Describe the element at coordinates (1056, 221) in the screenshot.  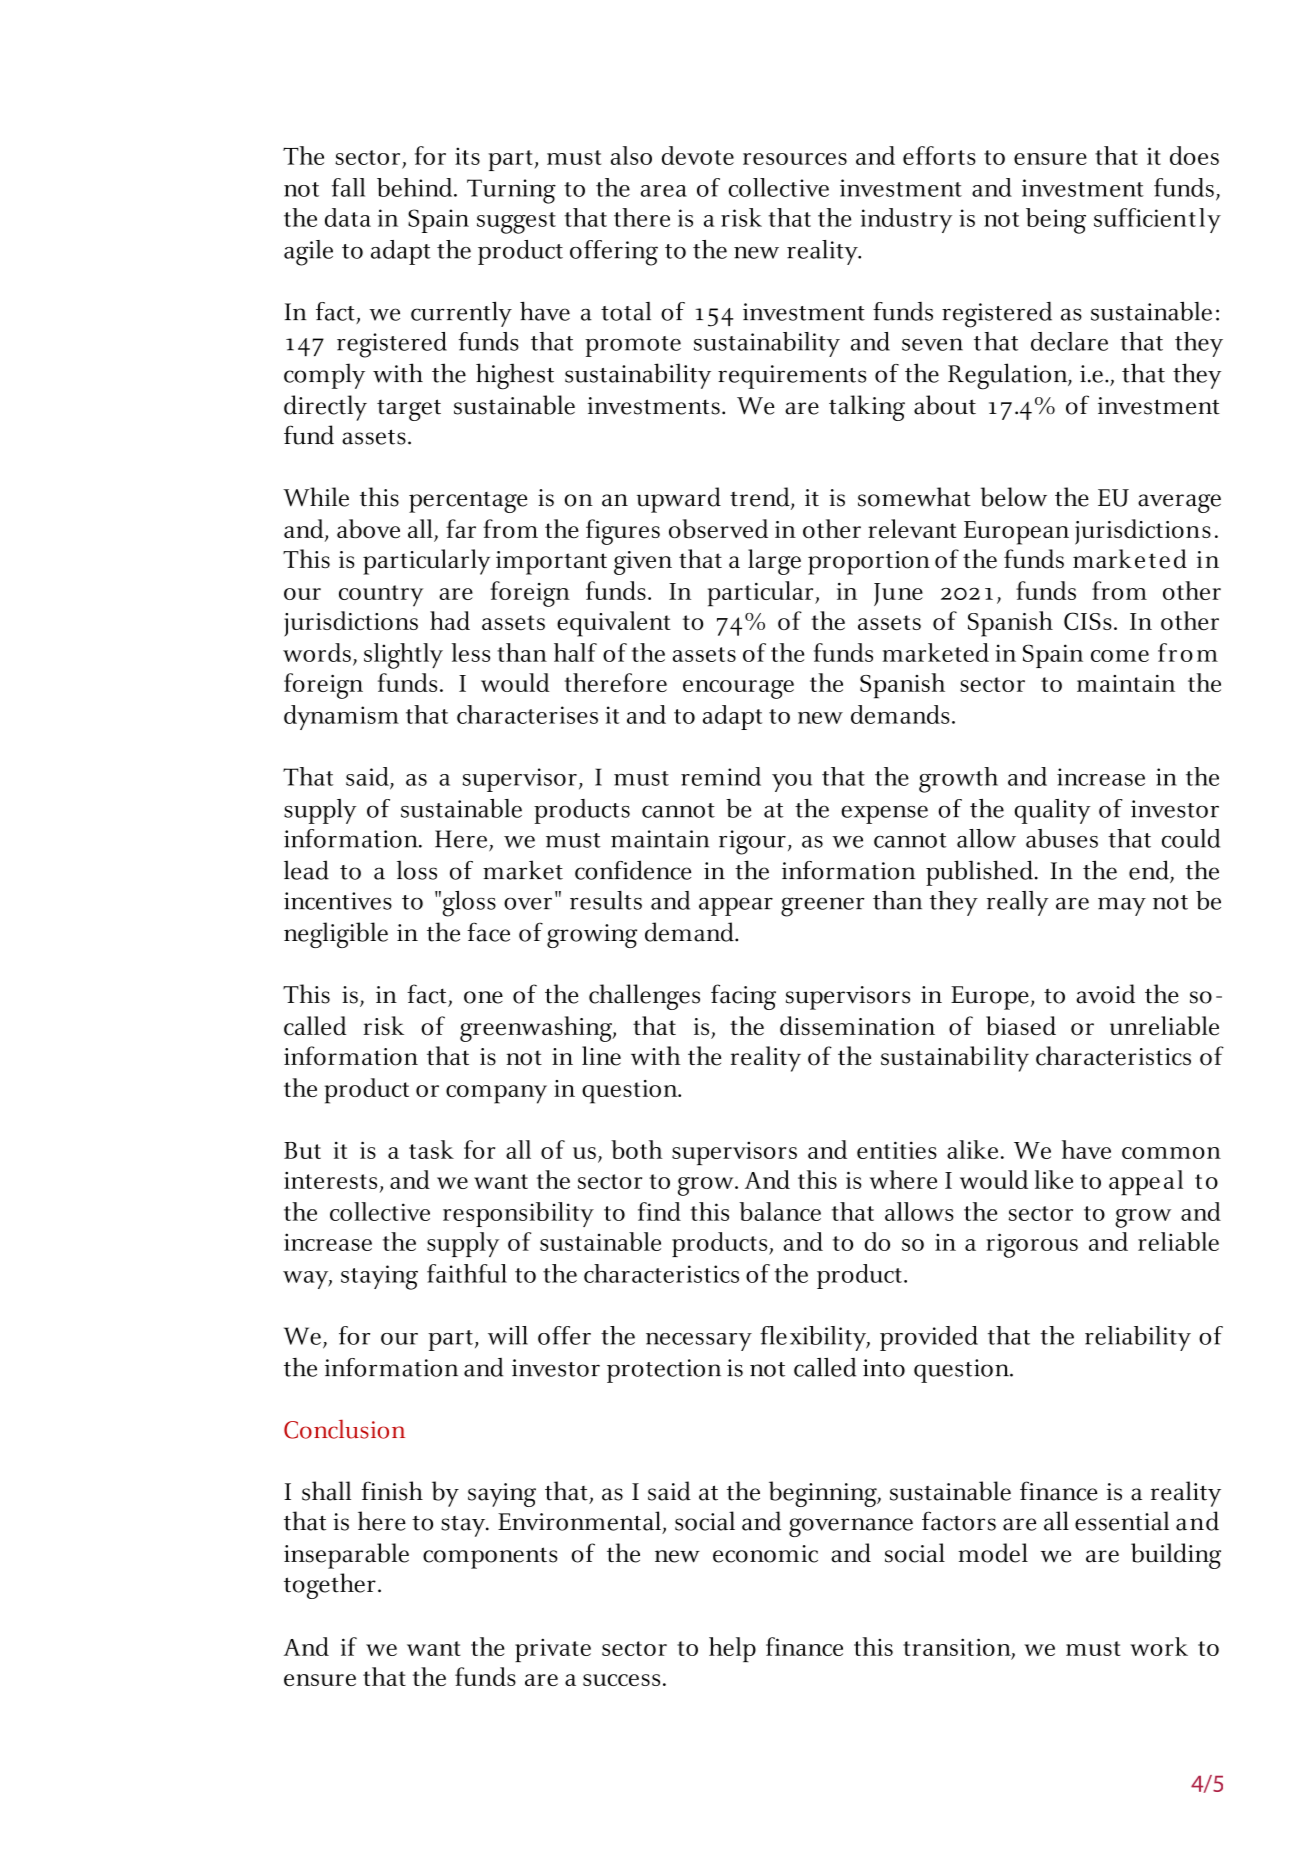
I see `being` at that location.
